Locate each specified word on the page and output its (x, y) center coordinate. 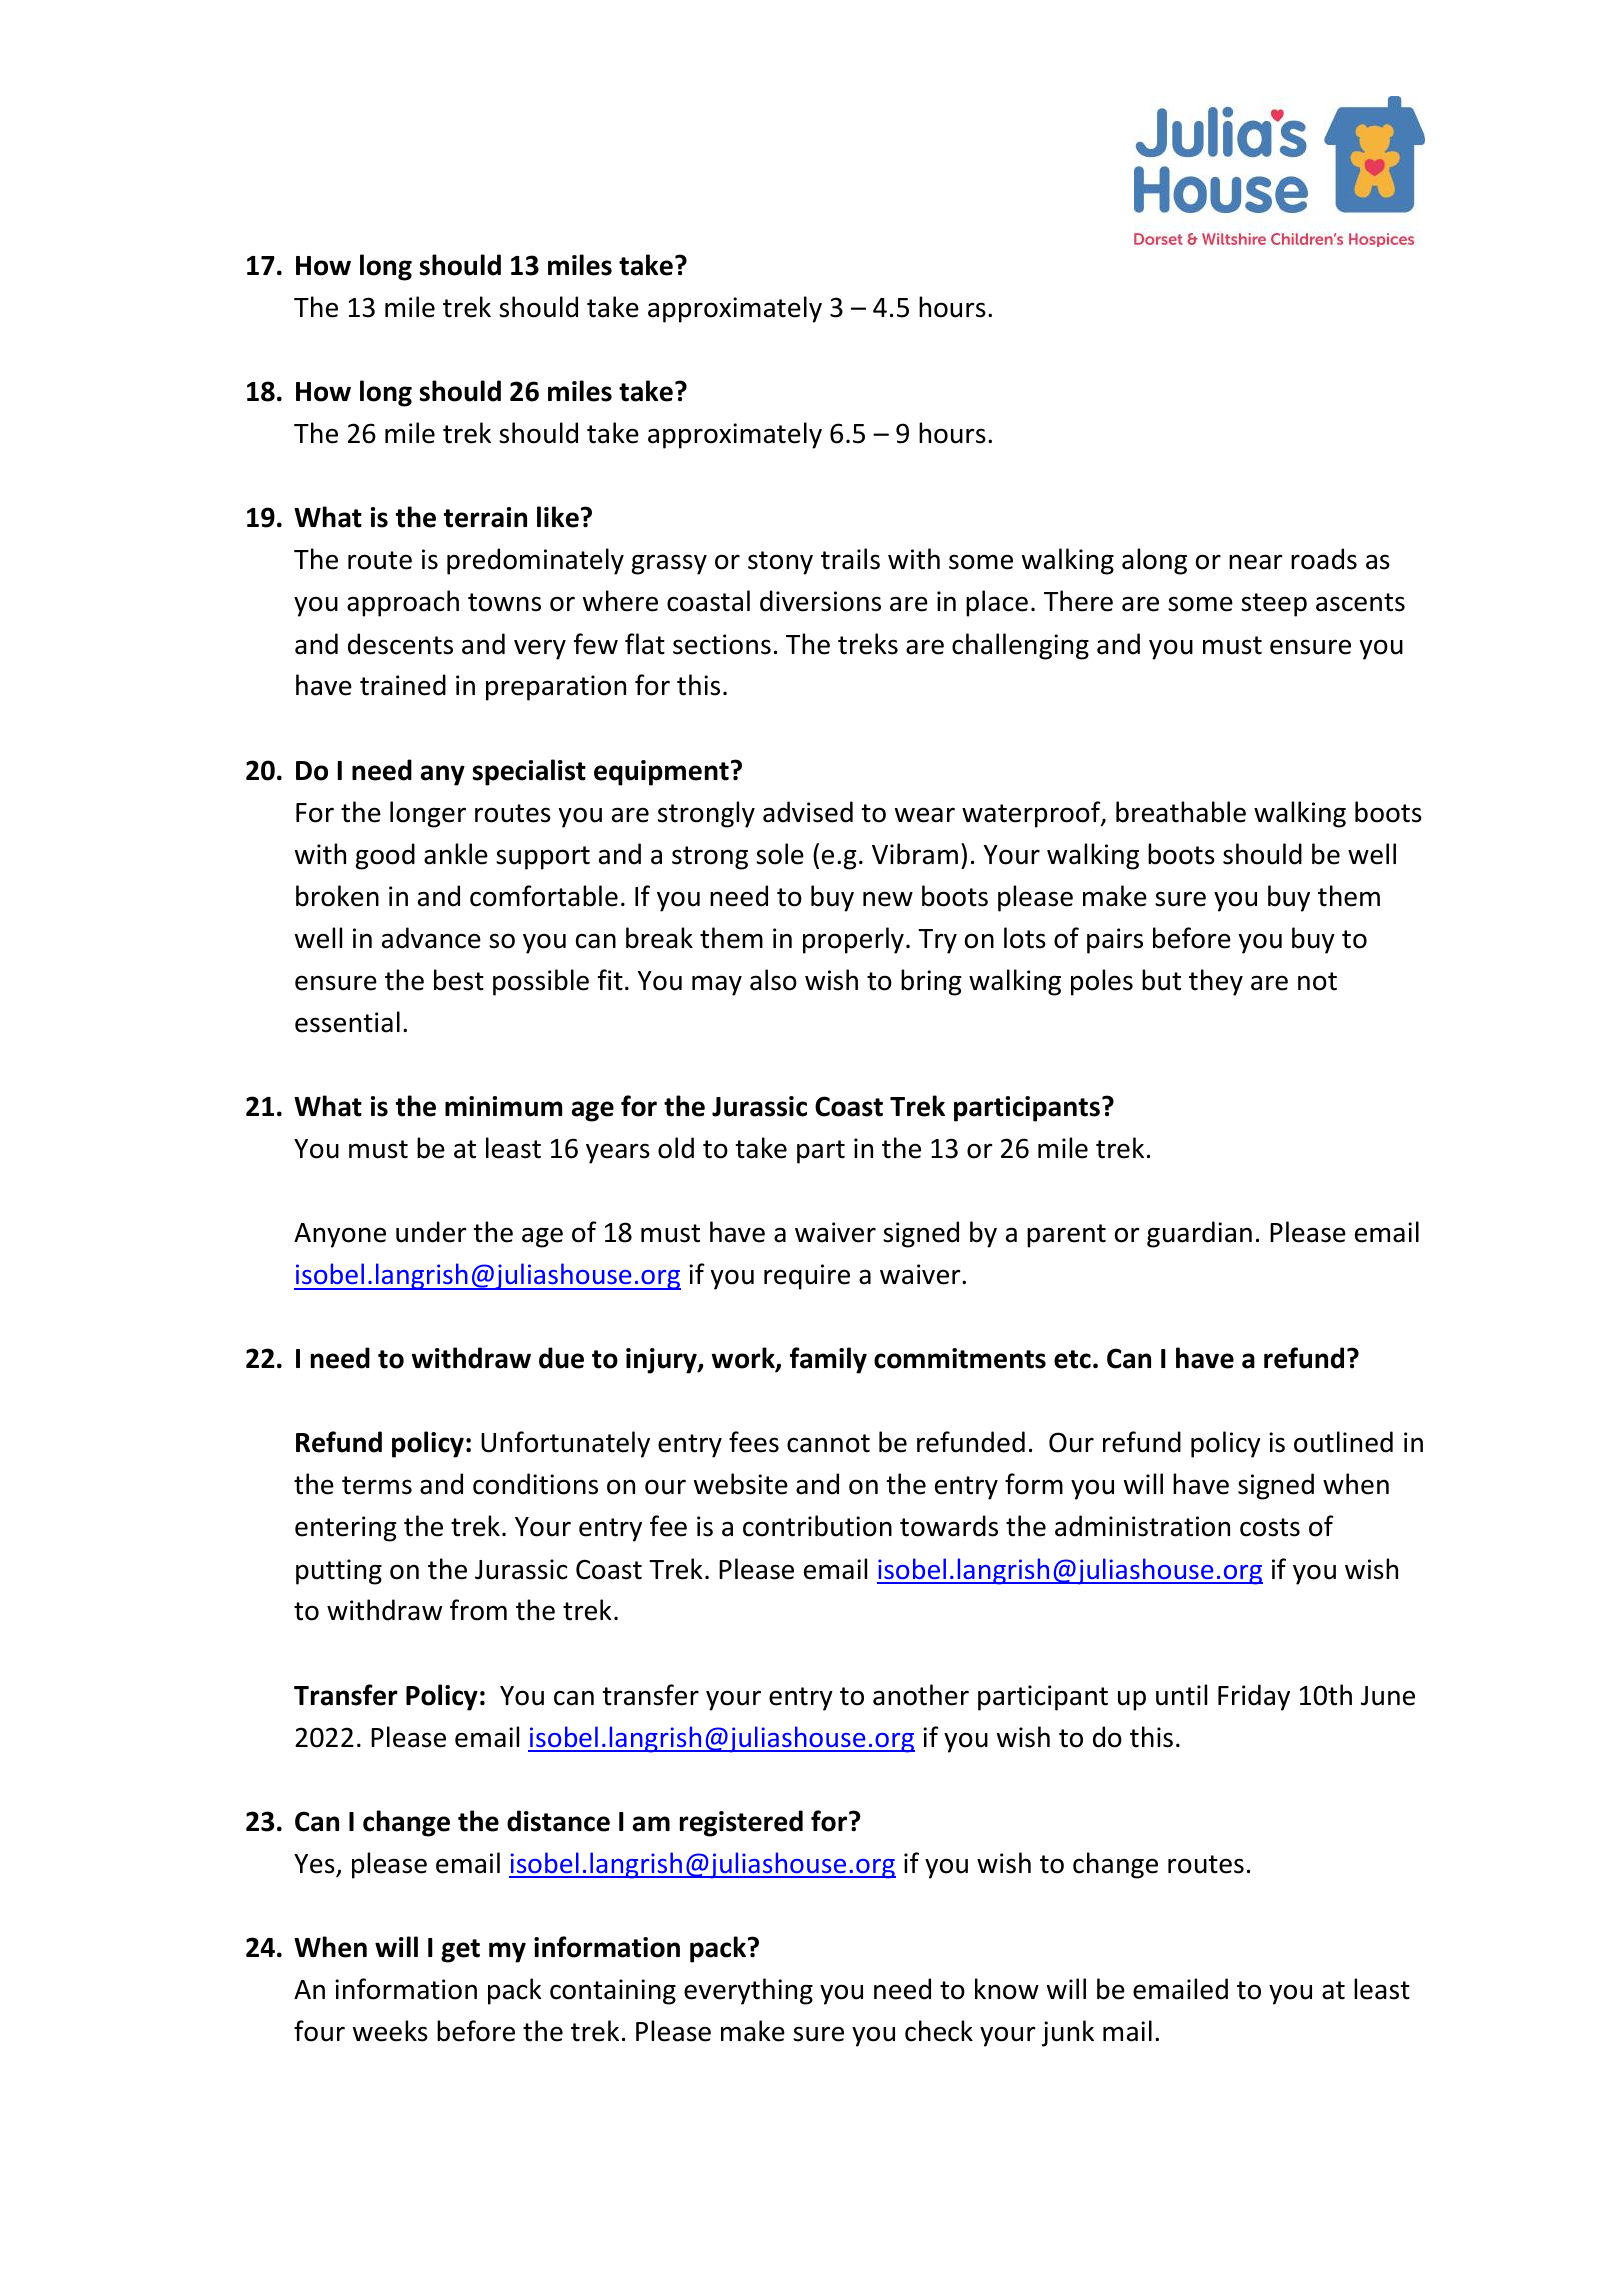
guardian (1199, 1234)
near (1256, 562)
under (431, 1232)
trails (850, 559)
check (939, 2031)
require (807, 1277)
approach (403, 603)
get (460, 1951)
